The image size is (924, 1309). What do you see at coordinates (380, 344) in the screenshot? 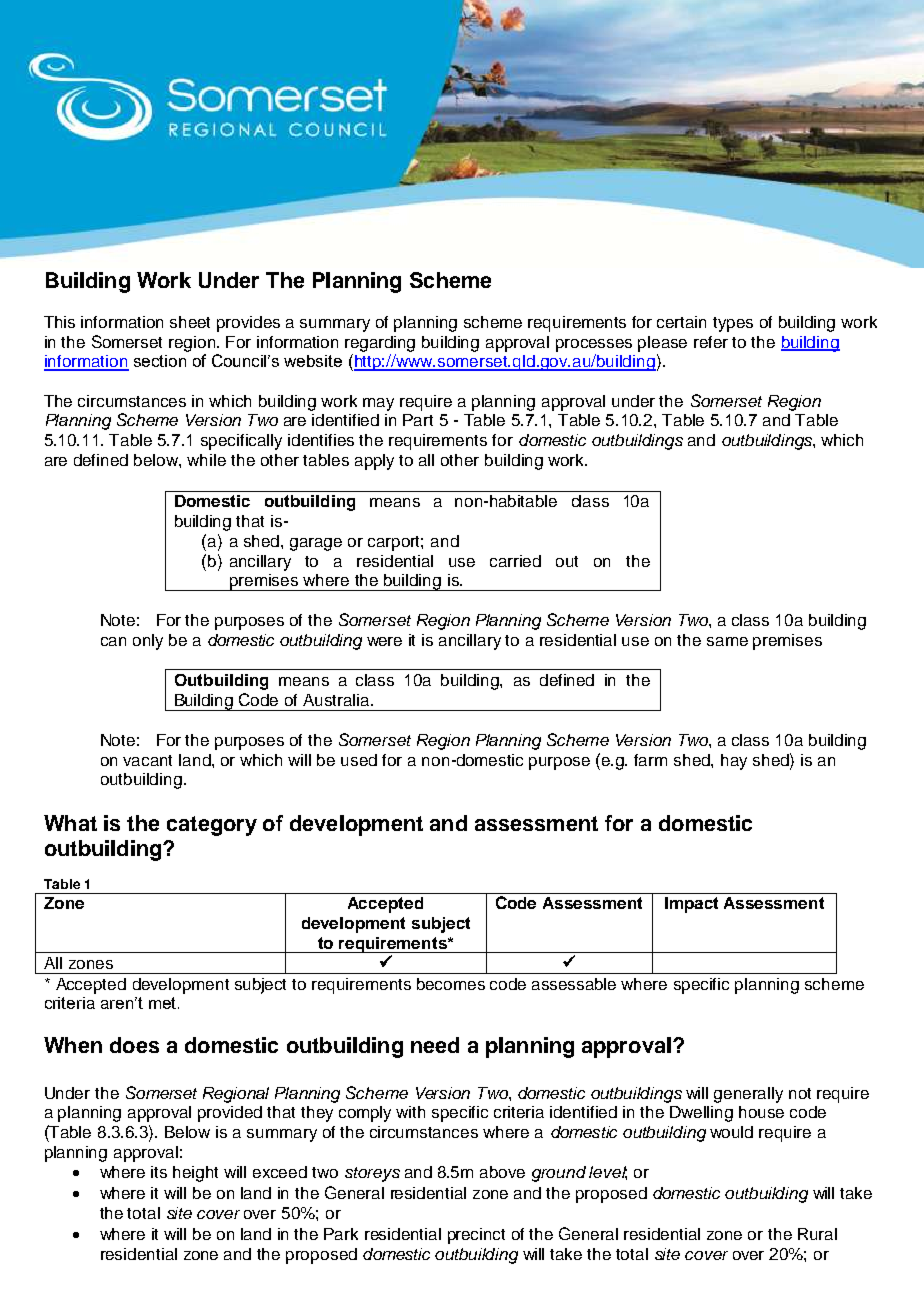
I see `regarding` at bounding box center [380, 344].
